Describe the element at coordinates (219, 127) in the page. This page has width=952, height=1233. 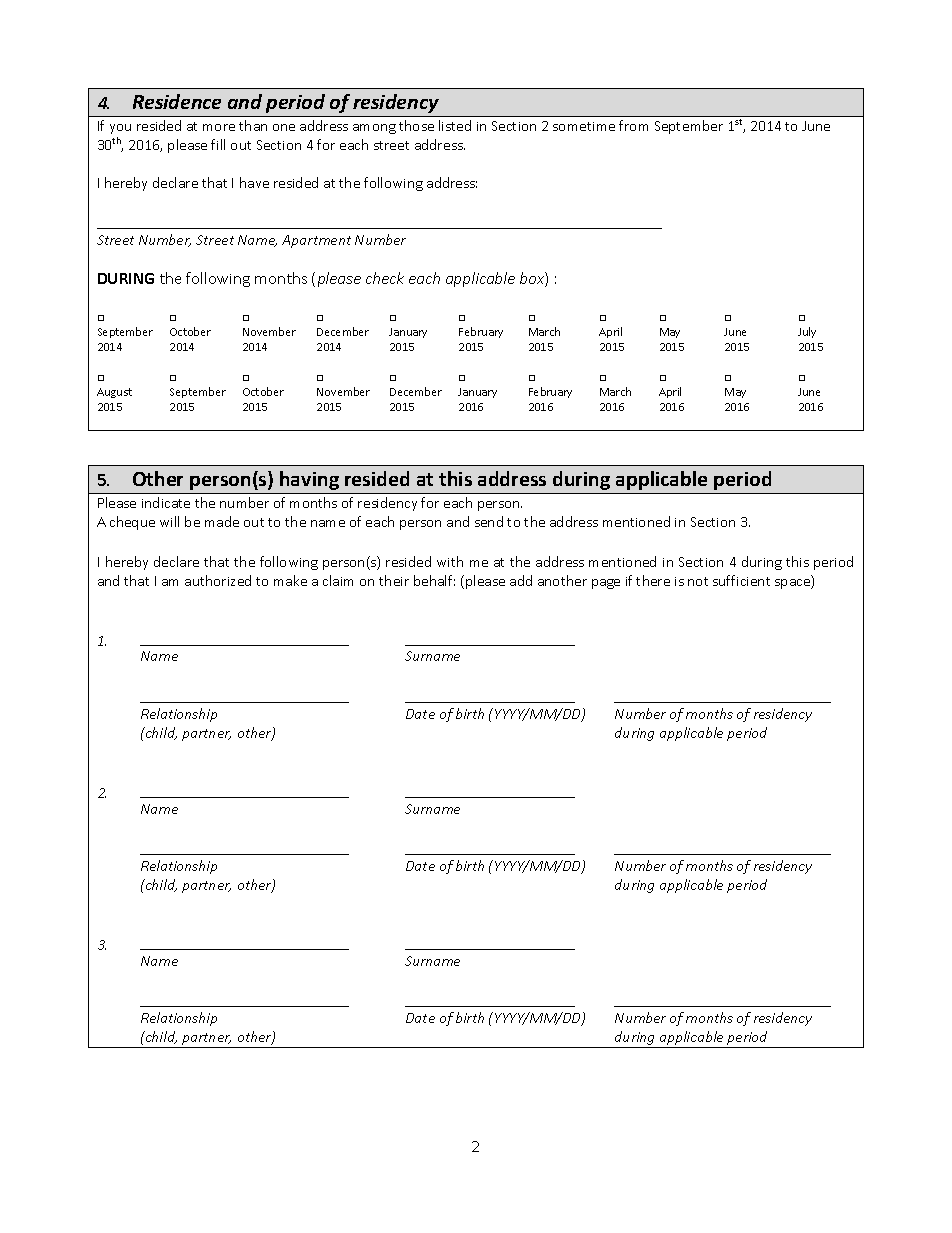
I see `more` at that location.
